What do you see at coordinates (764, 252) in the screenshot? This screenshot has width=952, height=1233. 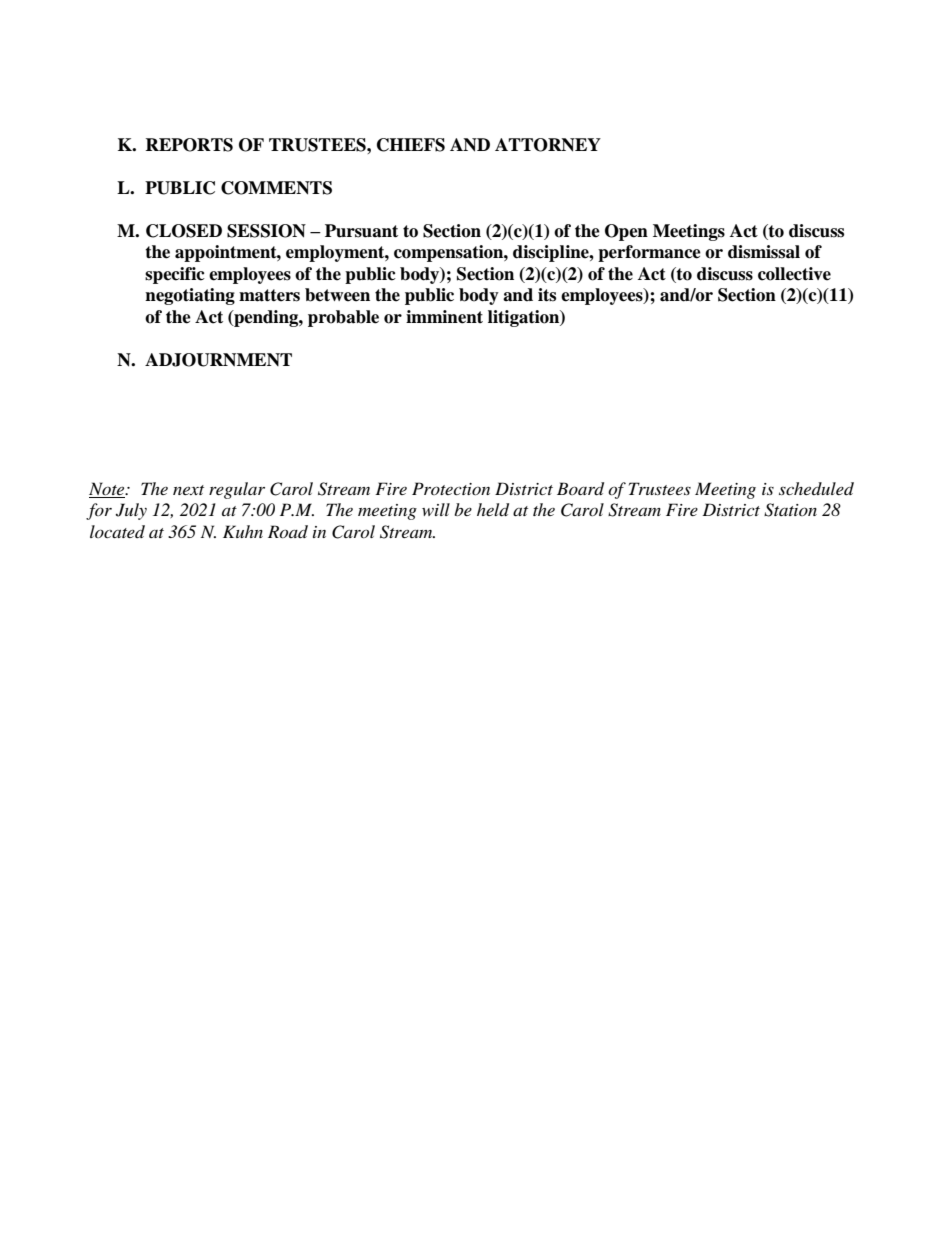 I see `dismissal` at bounding box center [764, 252].
